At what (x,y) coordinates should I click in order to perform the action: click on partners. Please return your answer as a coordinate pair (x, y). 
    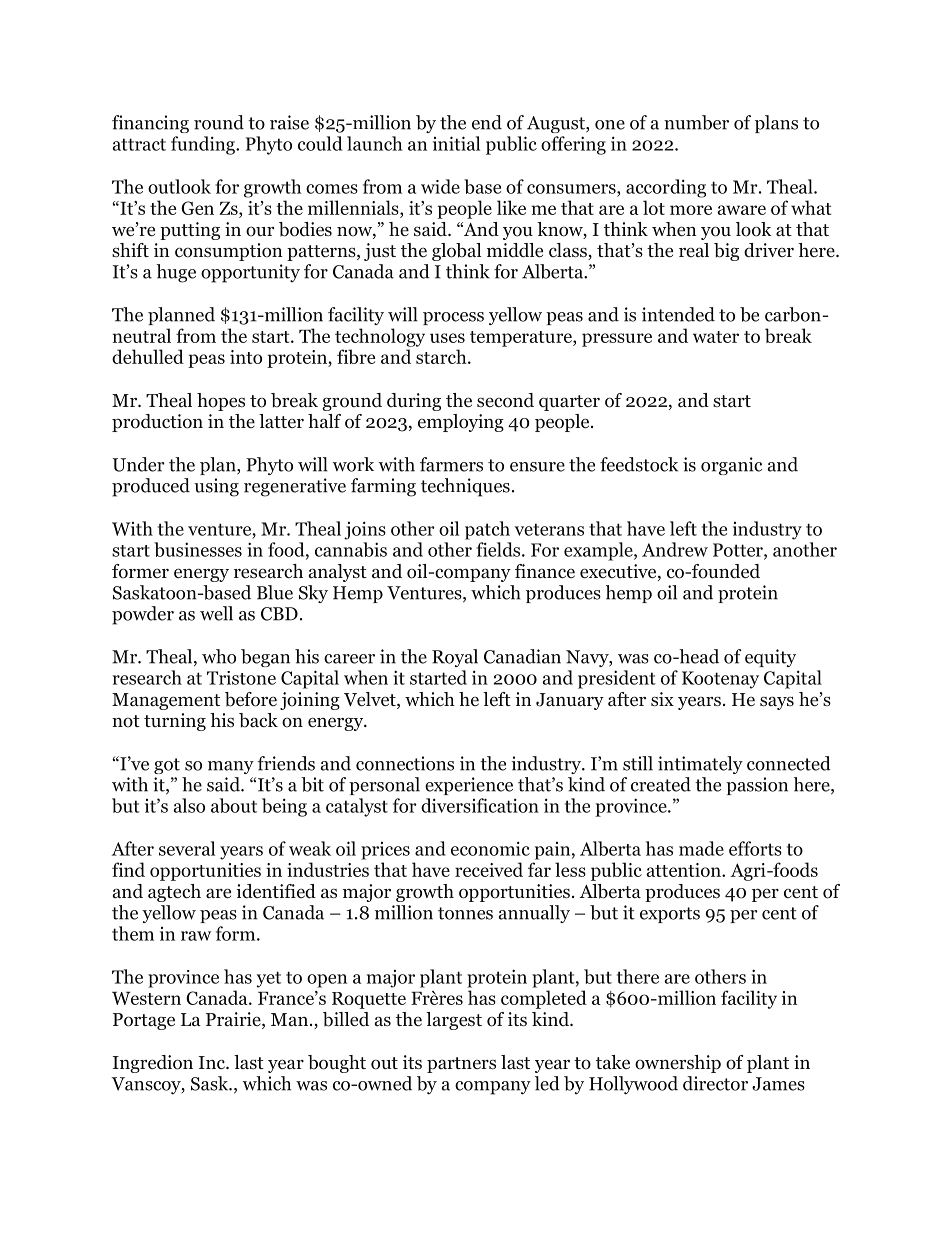
    Looking at the image, I should click on (461, 1065).
